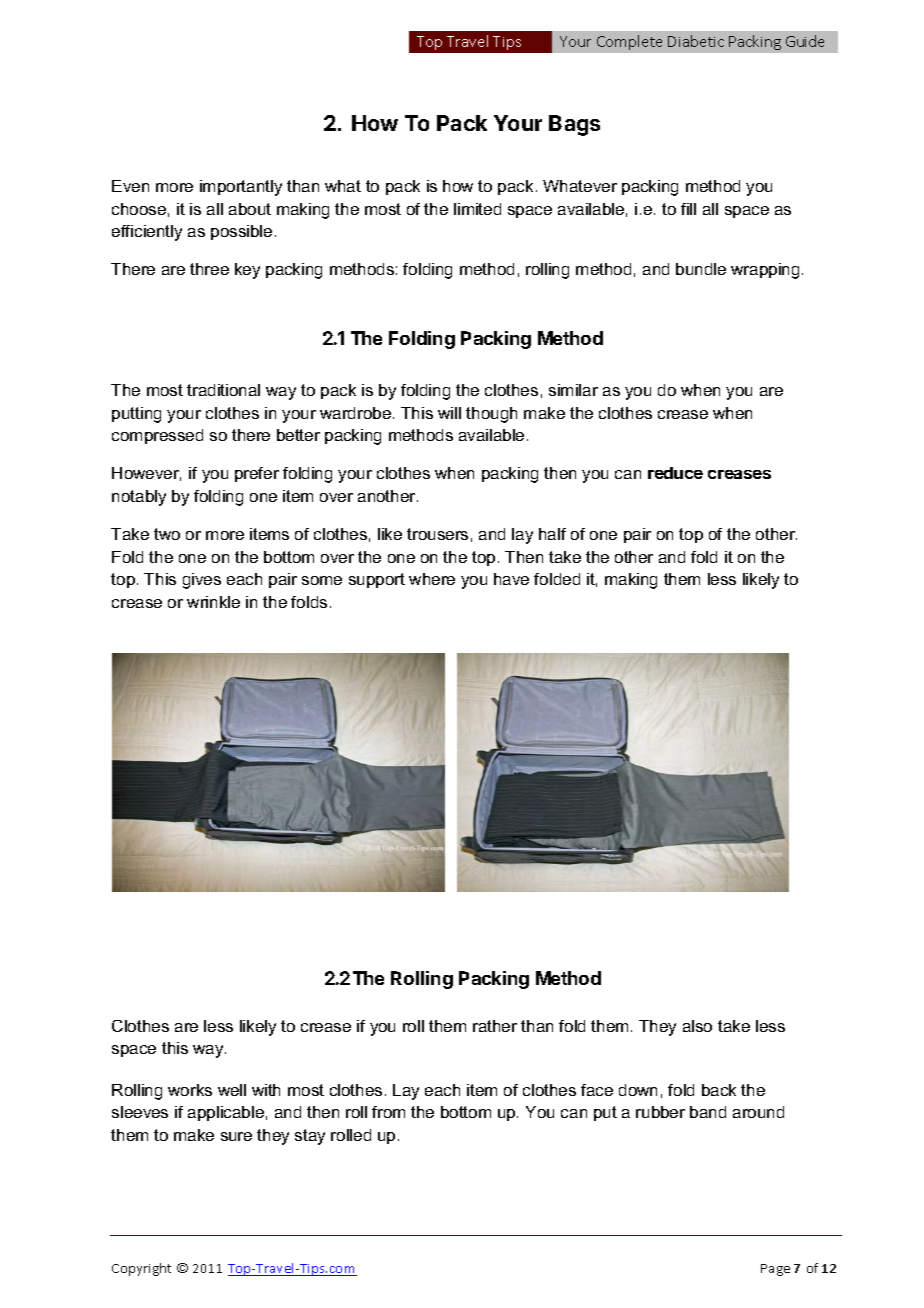 The width and height of the page is (924, 1308). What do you see at coordinates (437, 534) in the page?
I see `trousers` at bounding box center [437, 534].
